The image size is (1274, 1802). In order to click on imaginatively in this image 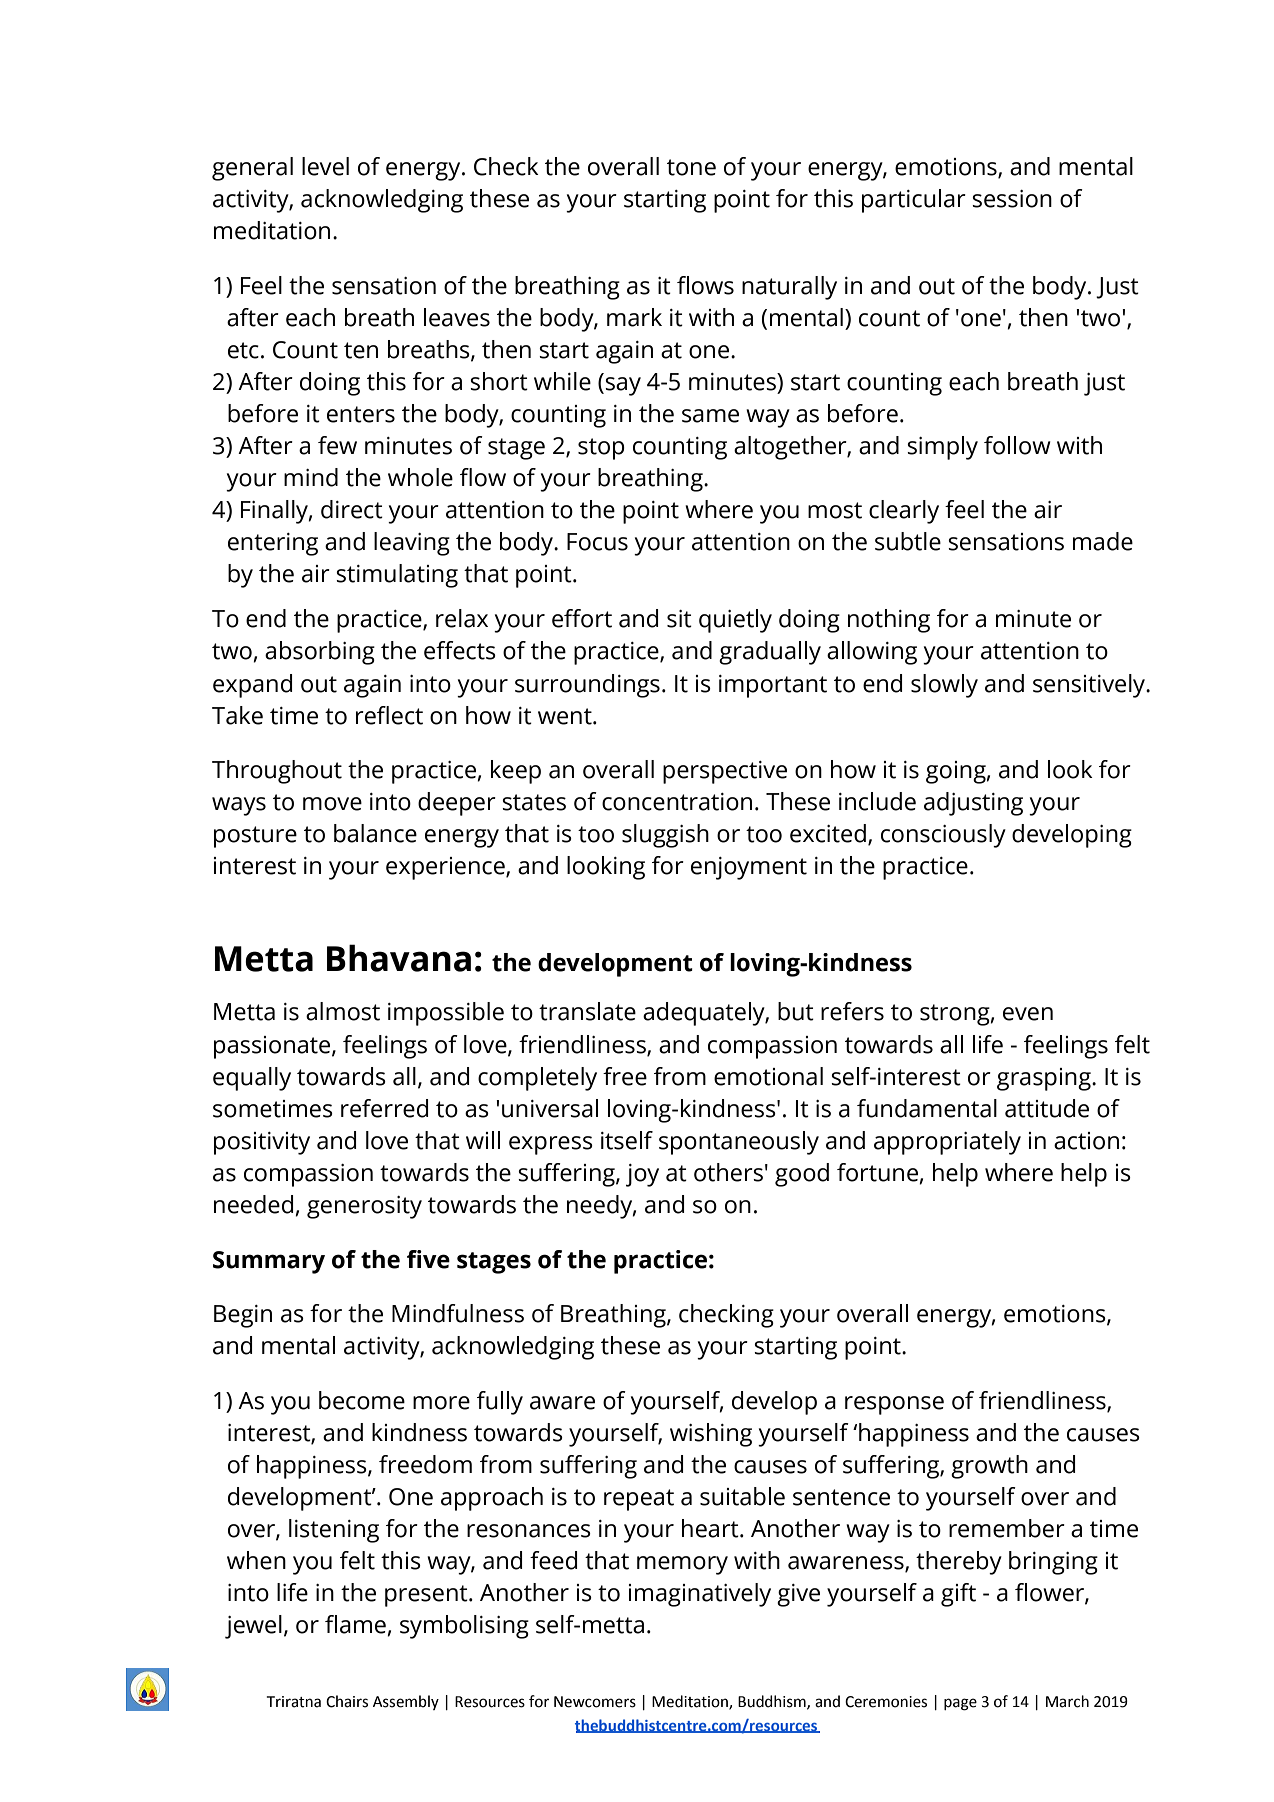, I will do `click(700, 1595)`.
